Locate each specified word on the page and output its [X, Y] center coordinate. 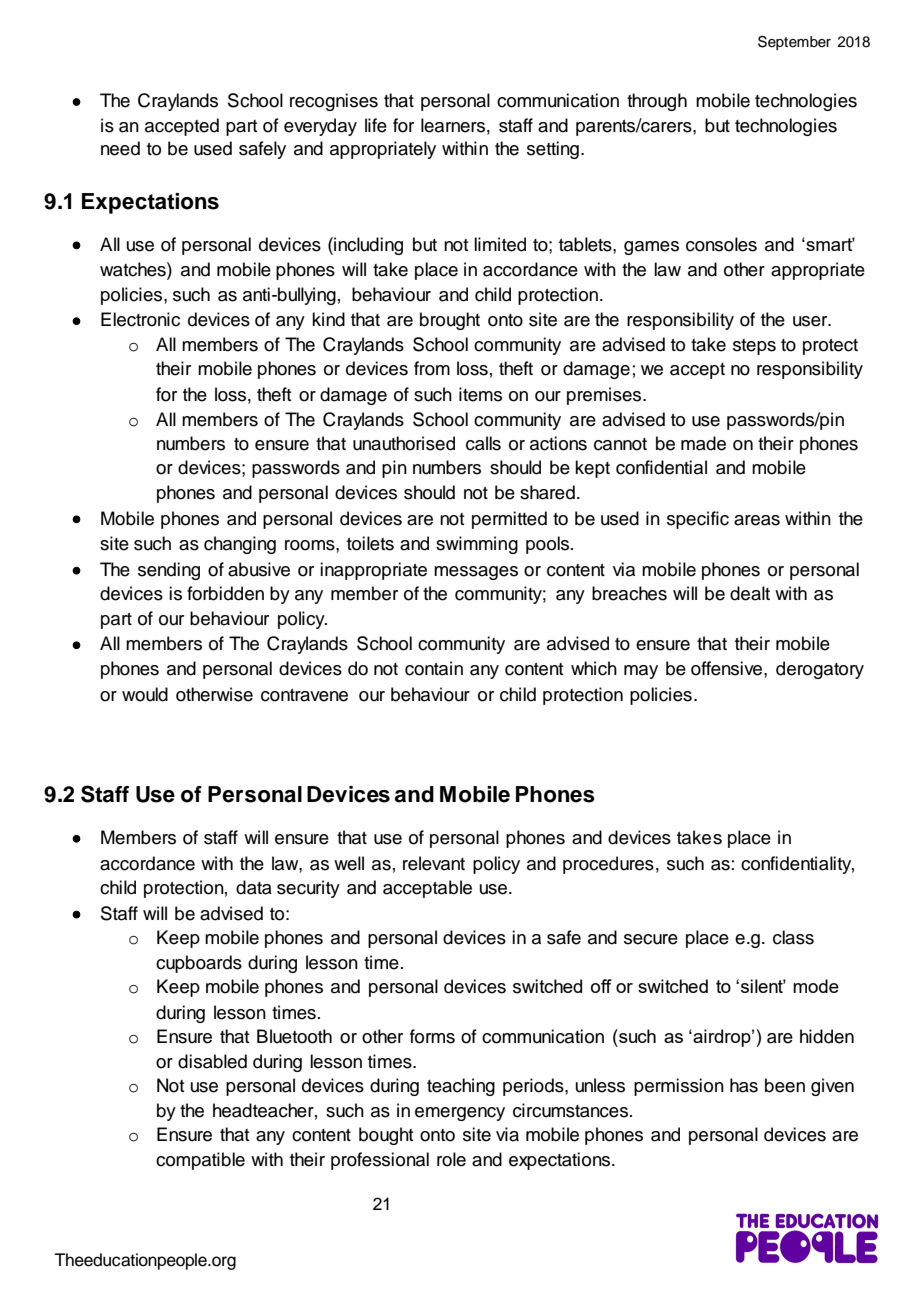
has [744, 1085]
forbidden [225, 593]
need [120, 148]
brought [450, 321]
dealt [750, 593]
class [793, 937]
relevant [434, 863]
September [794, 43]
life [376, 125]
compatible [200, 1161]
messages [476, 573]
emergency [460, 1114]
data [254, 887]
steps [754, 347]
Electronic [140, 319]
